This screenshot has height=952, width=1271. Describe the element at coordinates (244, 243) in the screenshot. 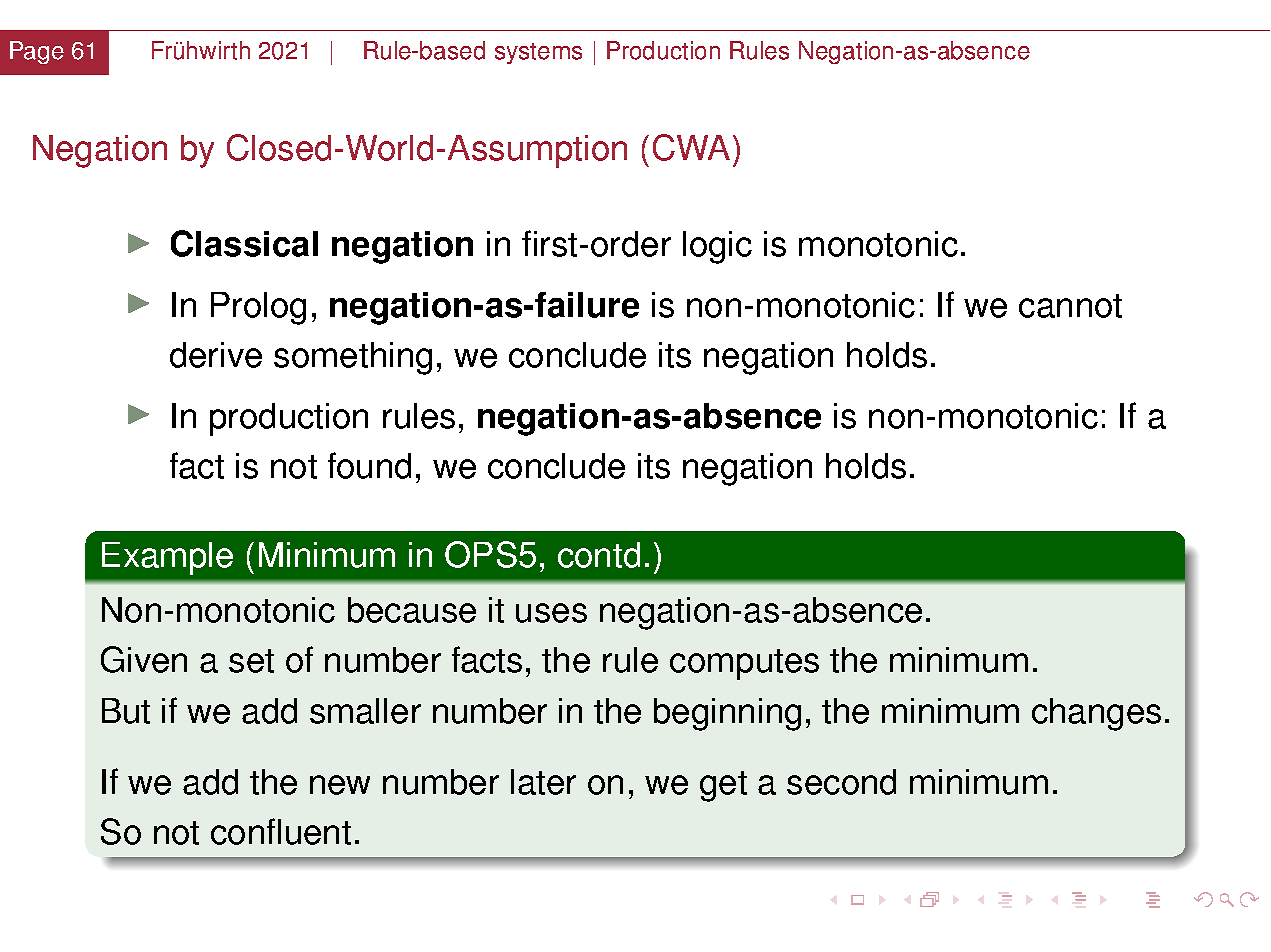

I see `Classical` at that location.
